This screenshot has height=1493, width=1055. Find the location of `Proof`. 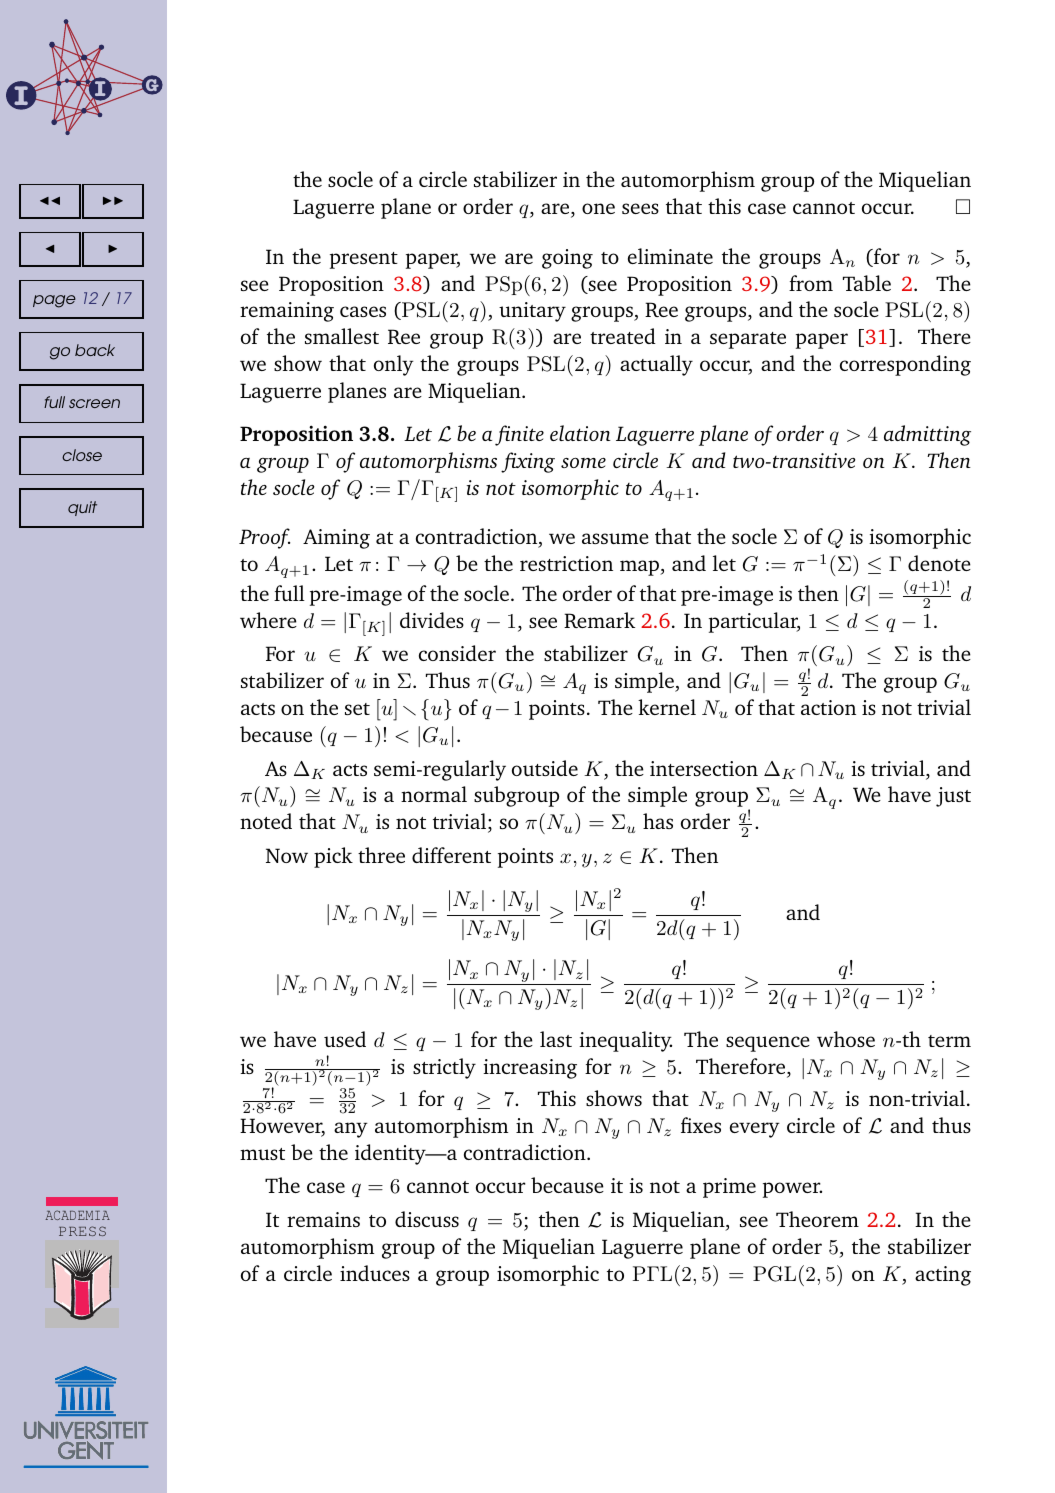

Proof is located at coordinates (264, 538).
